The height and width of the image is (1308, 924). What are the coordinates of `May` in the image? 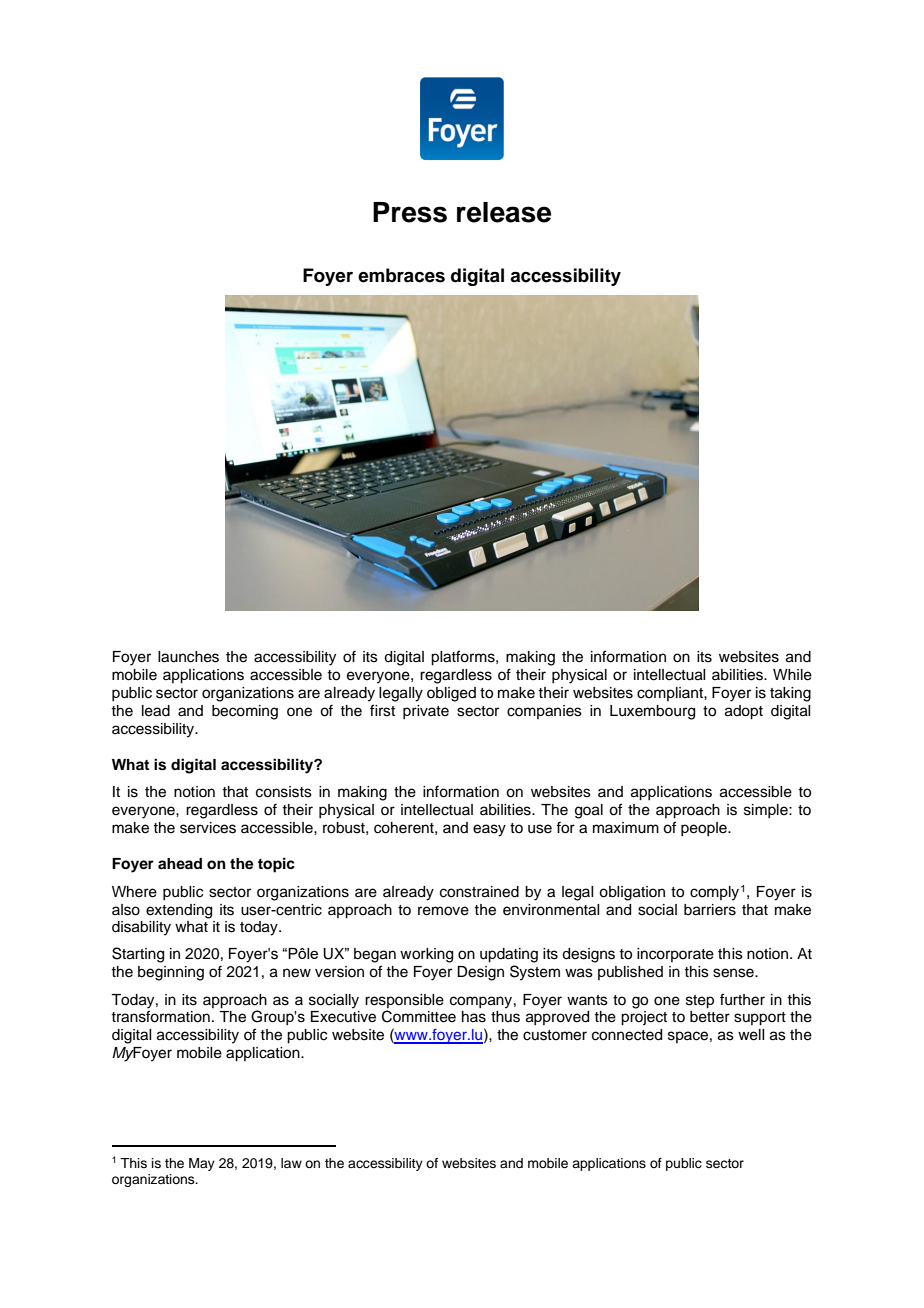 It's located at (202, 1164).
